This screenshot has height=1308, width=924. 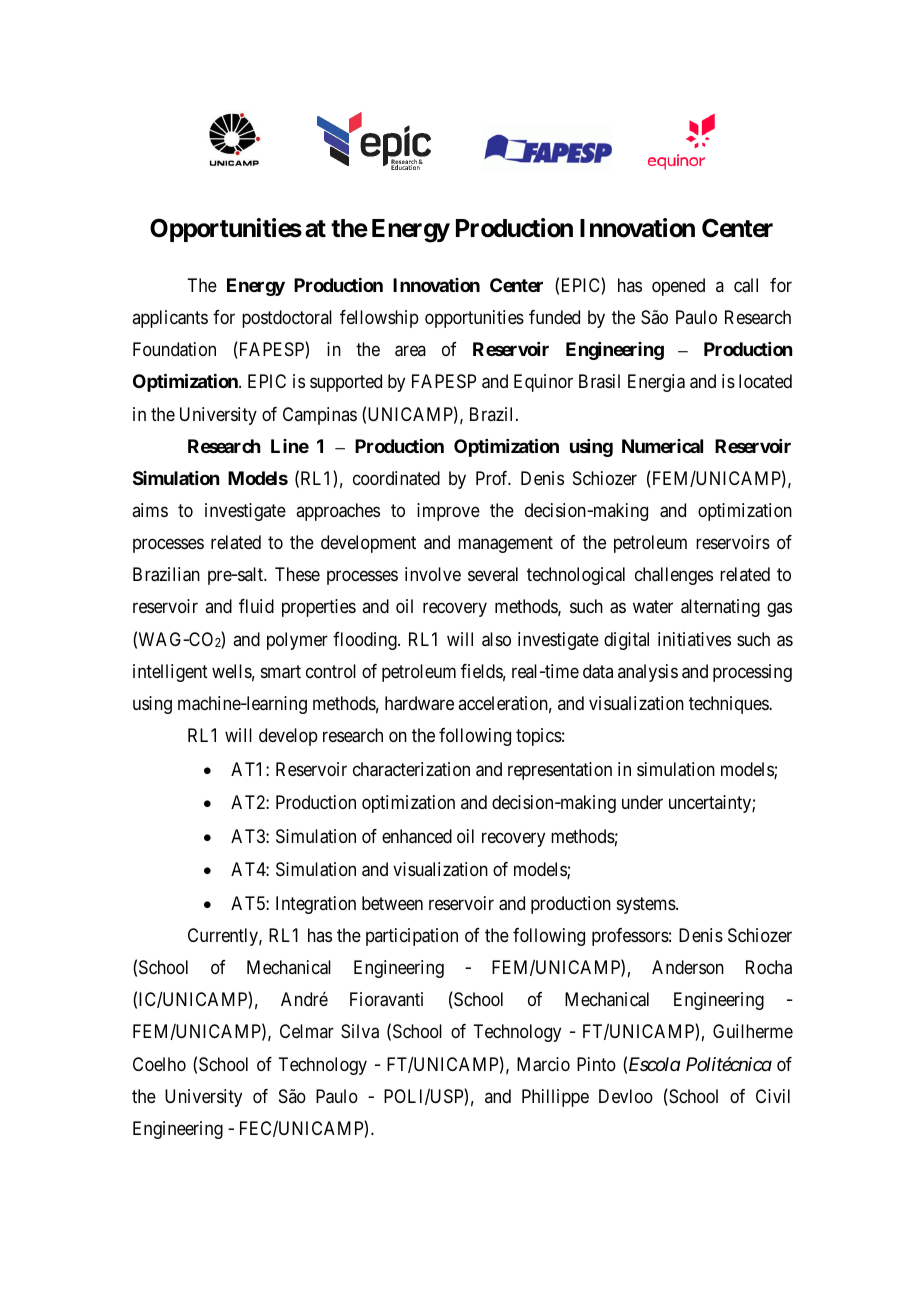 What do you see at coordinates (170, 319) in the screenshot?
I see `applicants` at bounding box center [170, 319].
